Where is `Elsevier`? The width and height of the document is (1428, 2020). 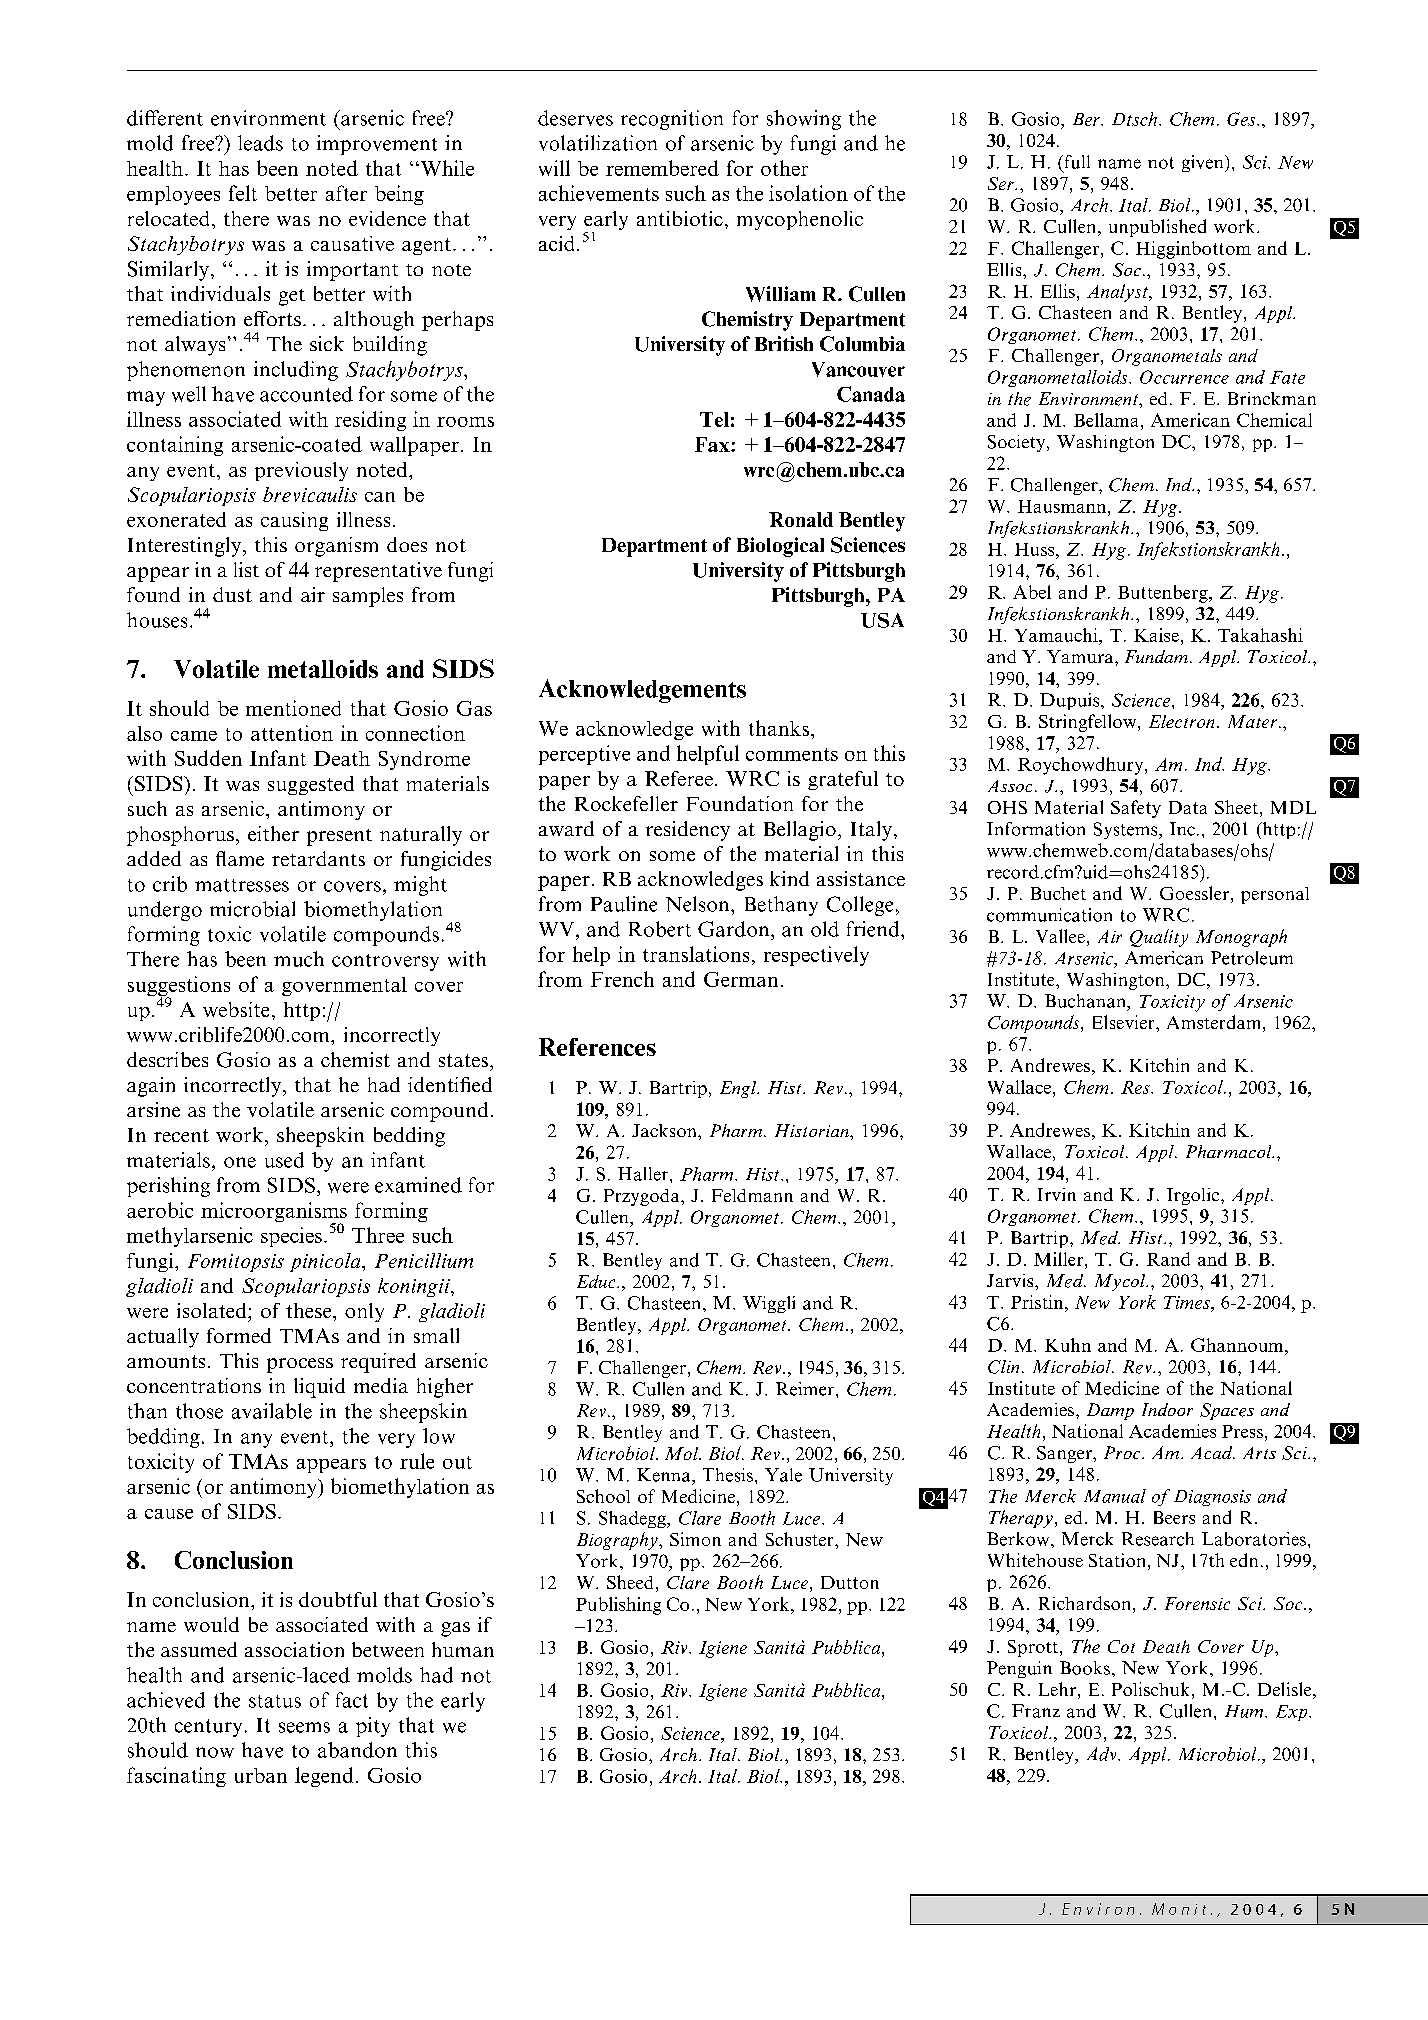 Elsevier is located at coordinates (1125, 1022).
